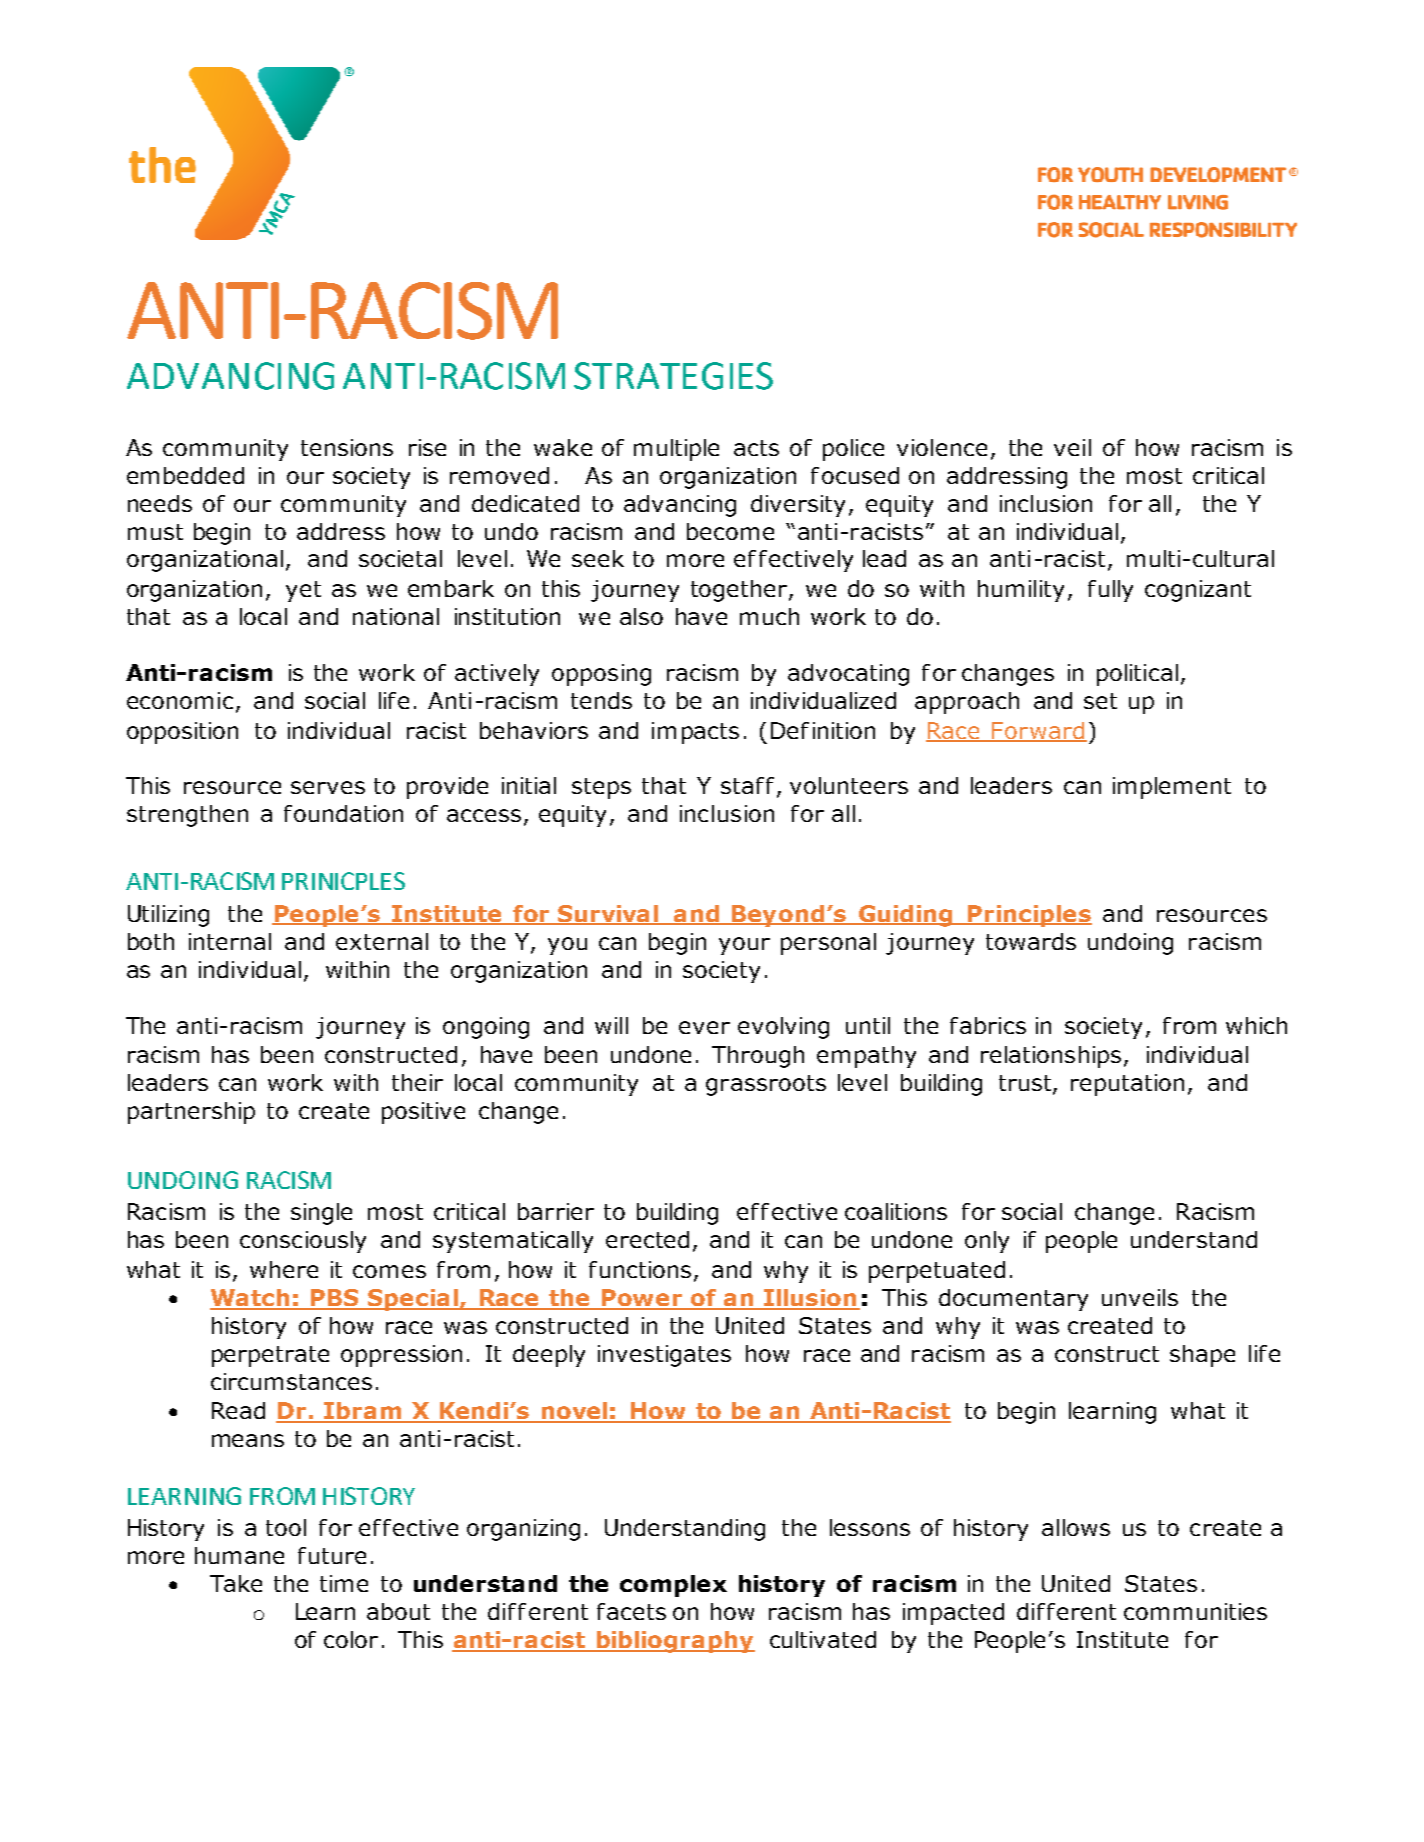  Describe the element at coordinates (347, 447) in the page. I see `tensions` at that location.
